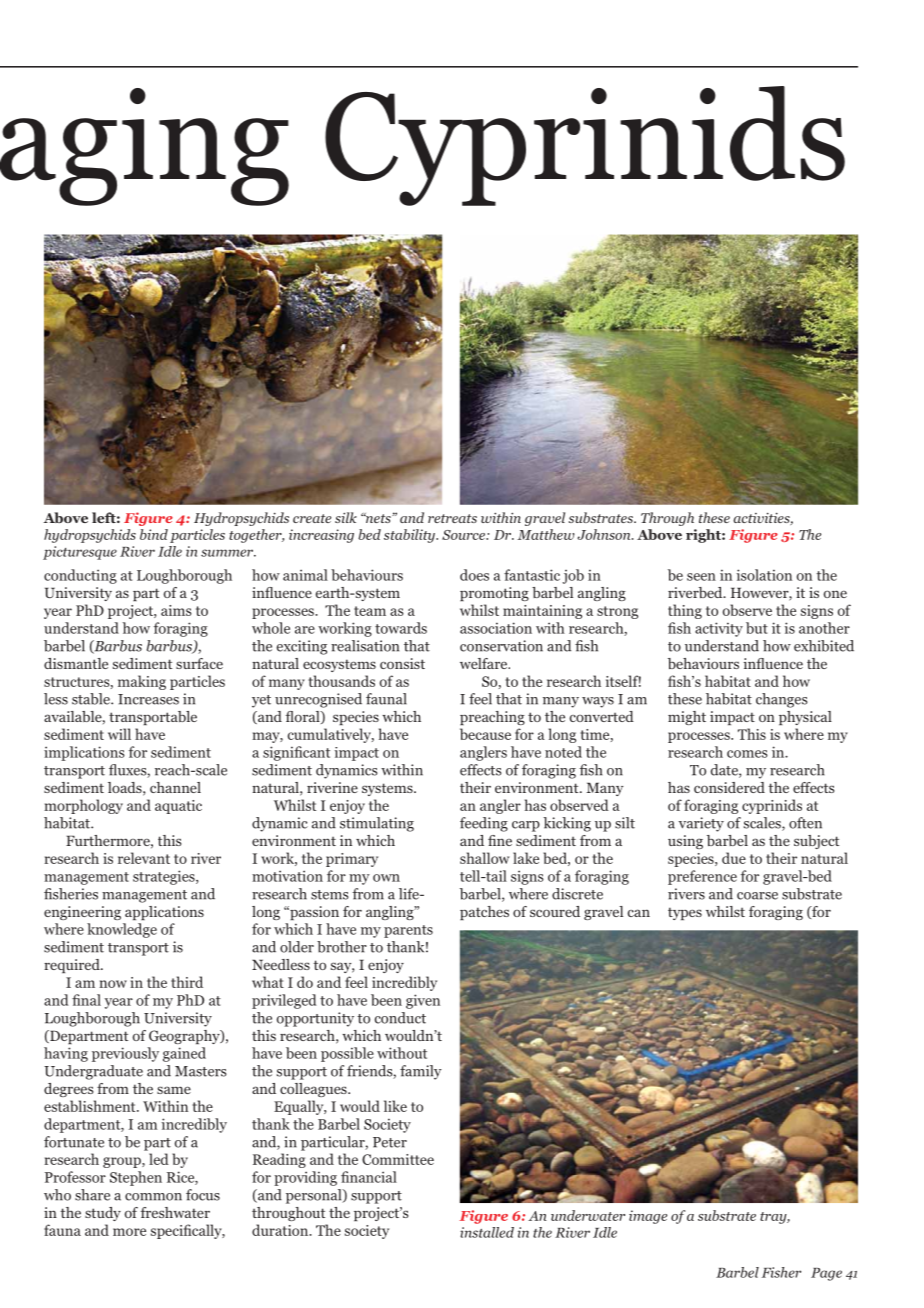  Describe the element at coordinates (164, 913) in the document. I see `applications` at that location.
